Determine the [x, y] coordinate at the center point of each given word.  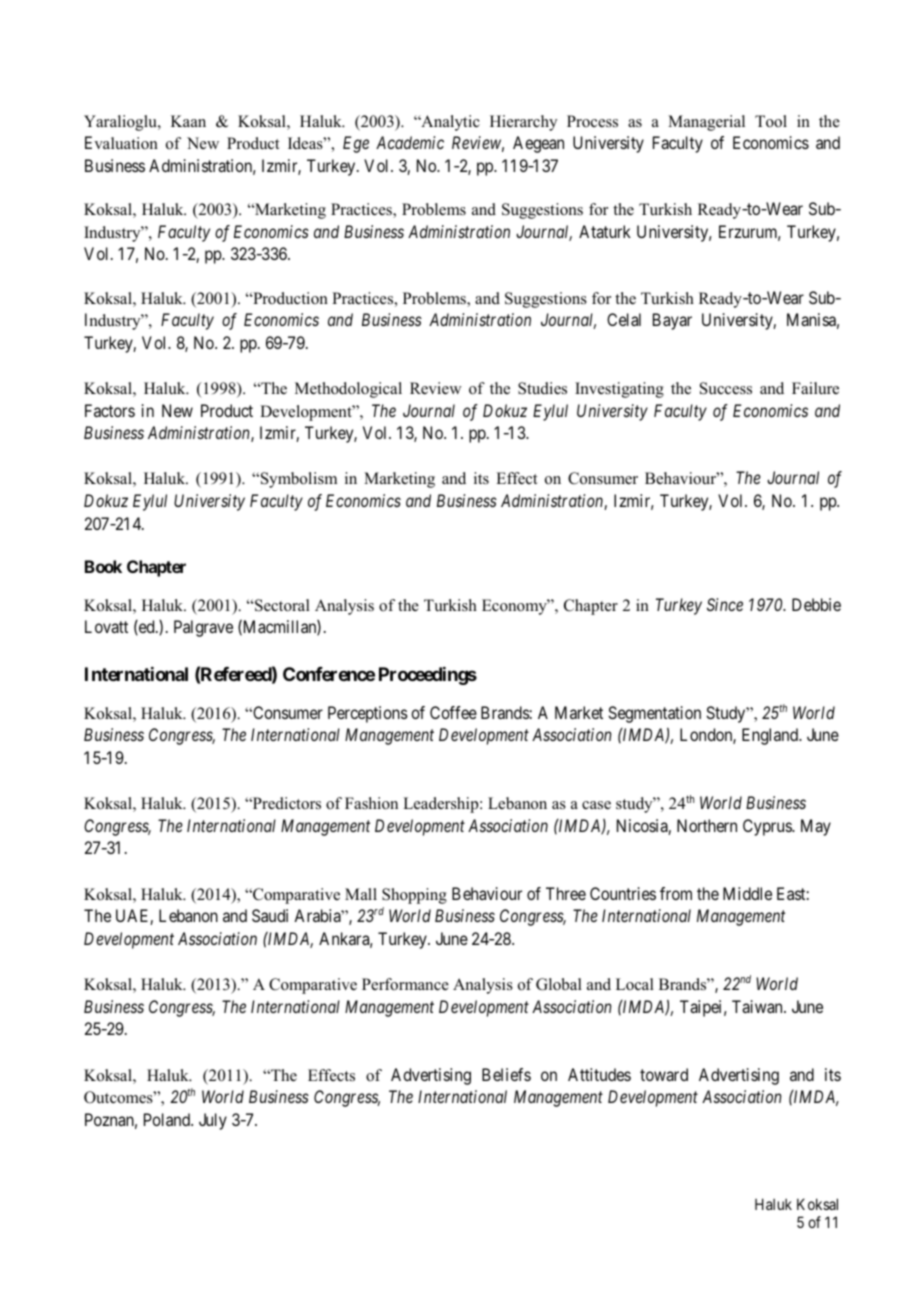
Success [726, 388]
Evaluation [121, 143]
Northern [707, 825]
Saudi [270, 915]
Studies [542, 388]
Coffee [453, 712]
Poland [168, 1119]
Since [725, 604]
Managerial [706, 123]
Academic [410, 142]
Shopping [414, 896]
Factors [110, 410]
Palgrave [203, 628]
